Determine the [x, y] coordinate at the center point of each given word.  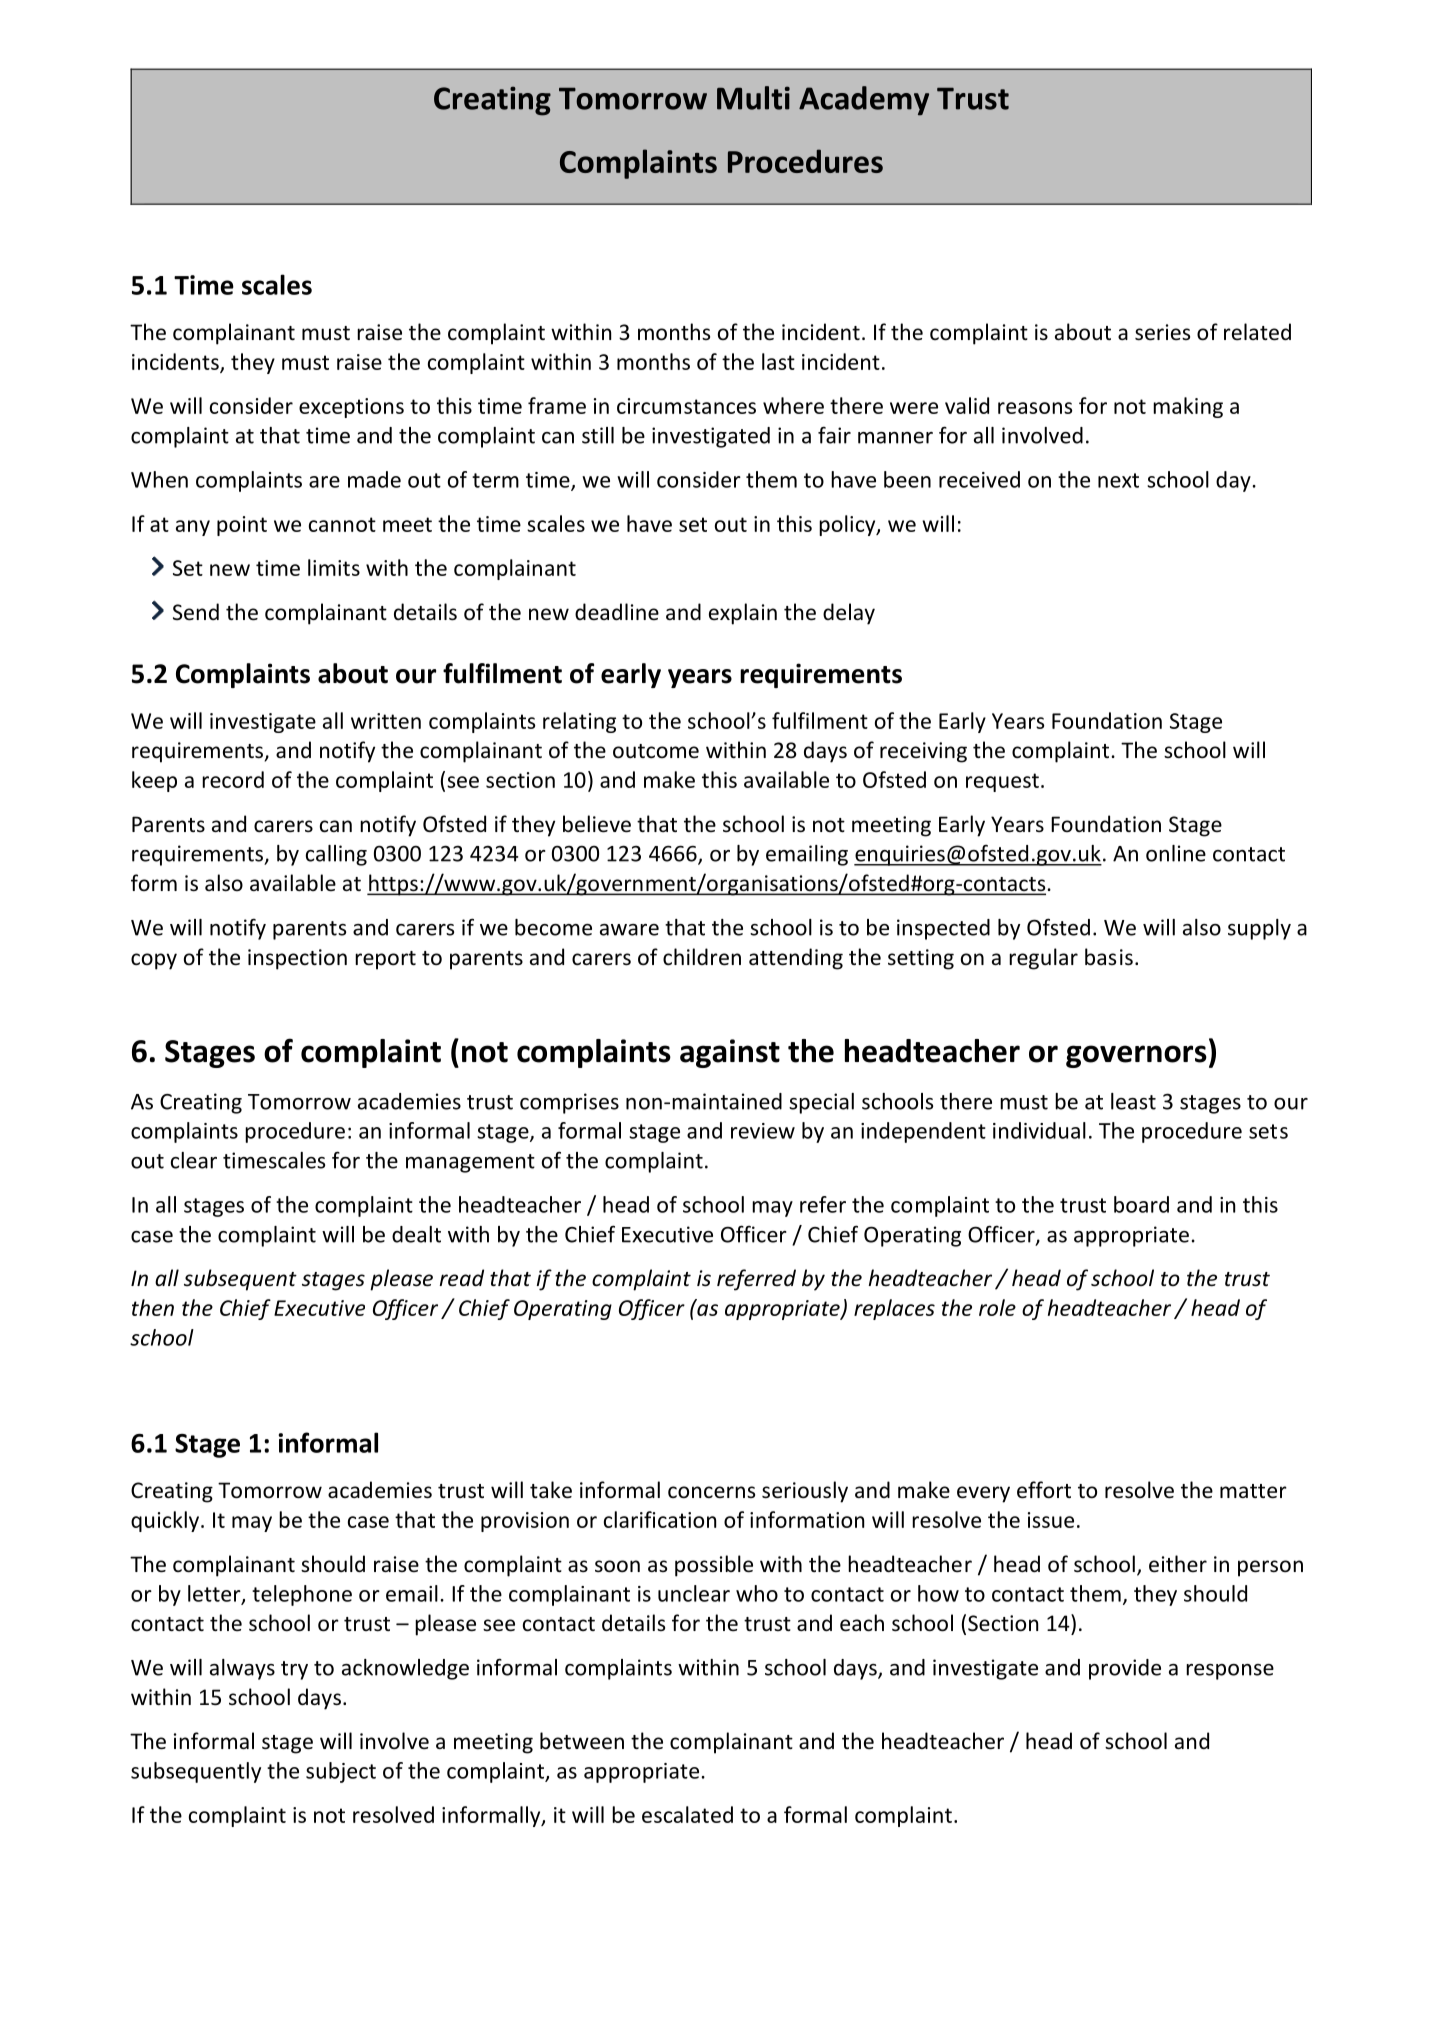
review [763, 1131]
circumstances [686, 406]
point [242, 526]
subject [341, 1772]
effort [1044, 1490]
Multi [753, 98]
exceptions [351, 408]
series [1162, 332]
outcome [656, 751]
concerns [711, 1492]
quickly [165, 1521]
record [233, 779]
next [1118, 480]
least [1133, 1101]
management [470, 1163]
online [1176, 853]
